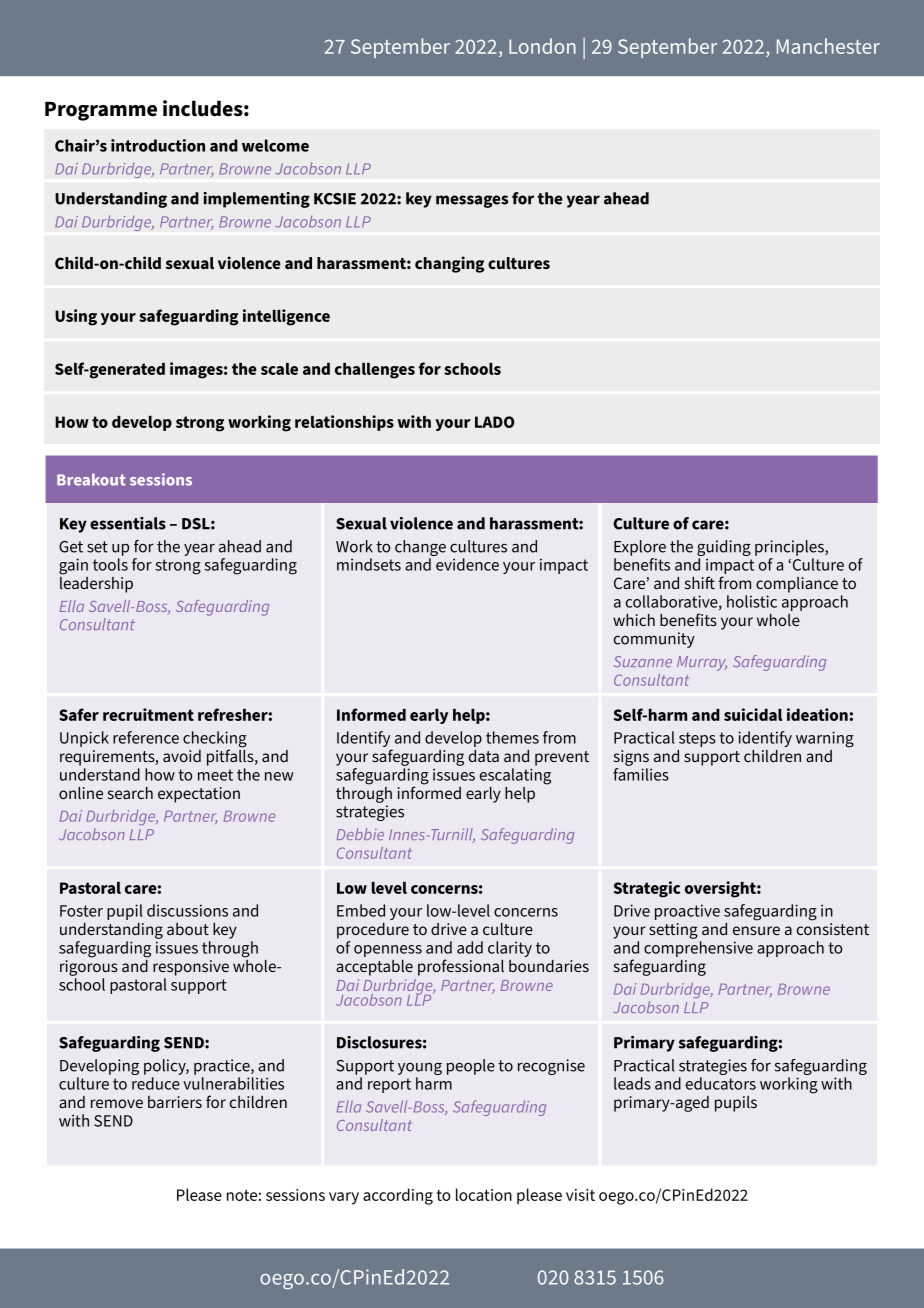 This page has width=924, height=1308. What do you see at coordinates (542, 46) in the page?
I see `London` at bounding box center [542, 46].
